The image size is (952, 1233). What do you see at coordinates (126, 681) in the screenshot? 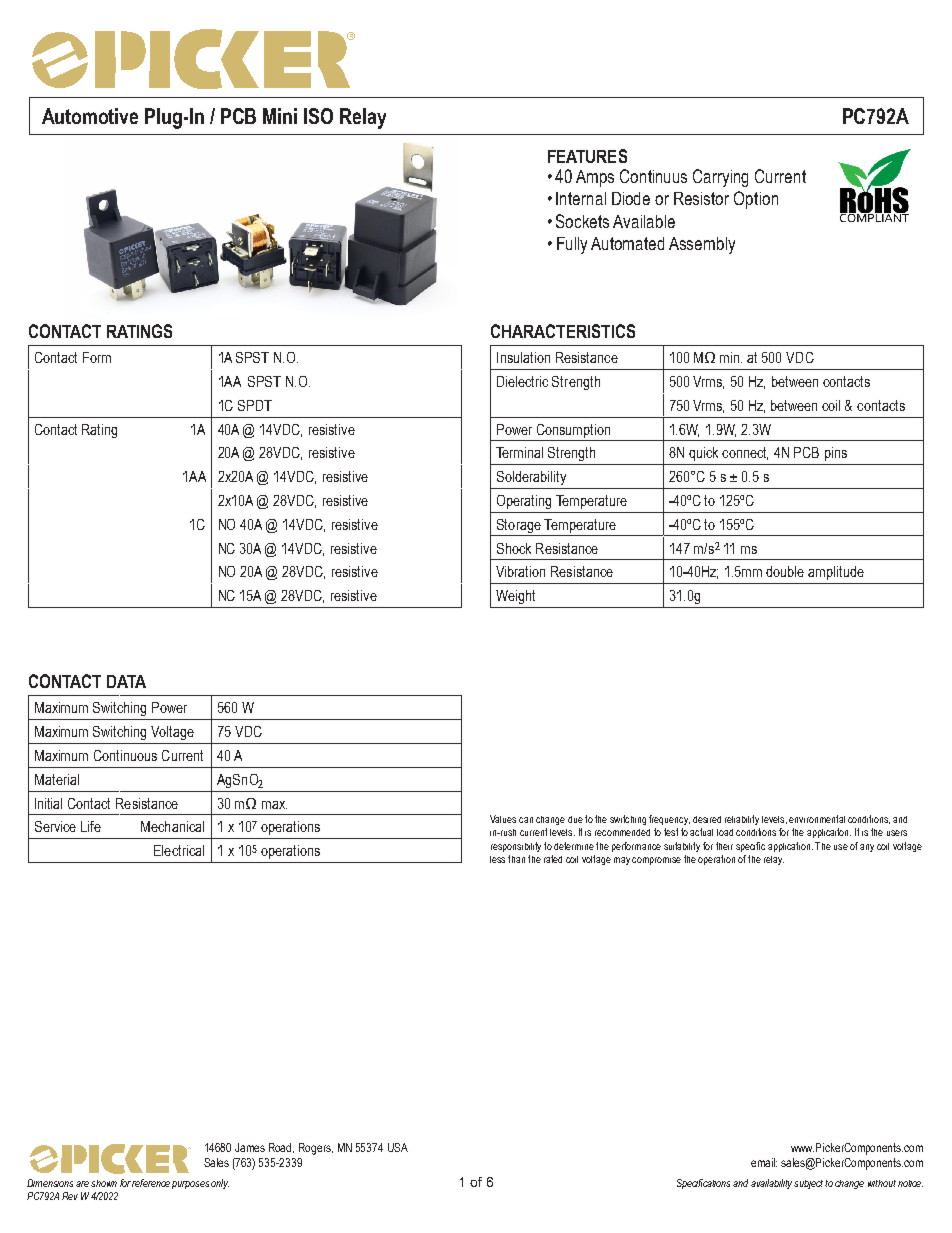
I see `DATA` at bounding box center [126, 681].
